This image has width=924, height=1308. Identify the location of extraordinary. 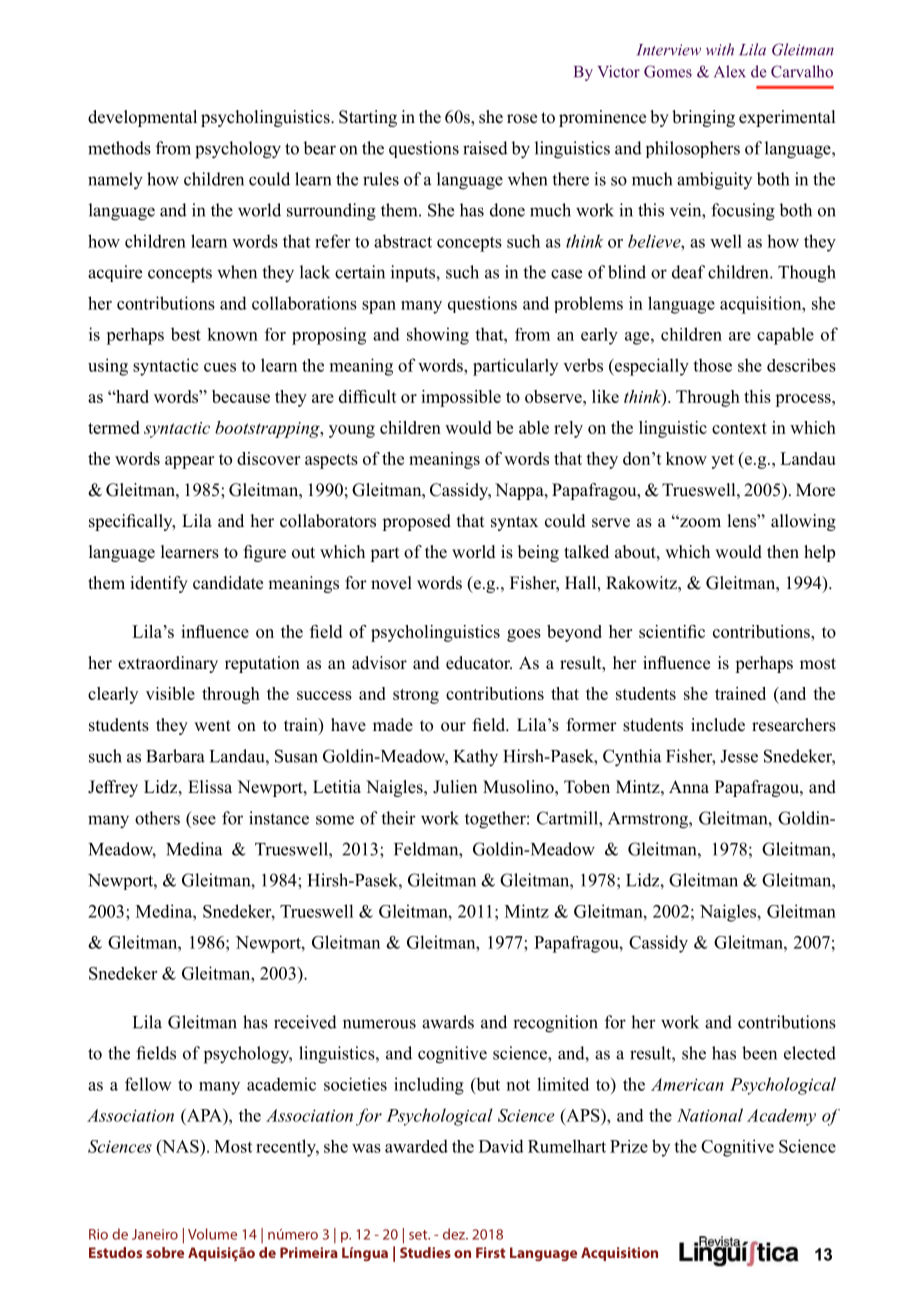
(168, 664).
